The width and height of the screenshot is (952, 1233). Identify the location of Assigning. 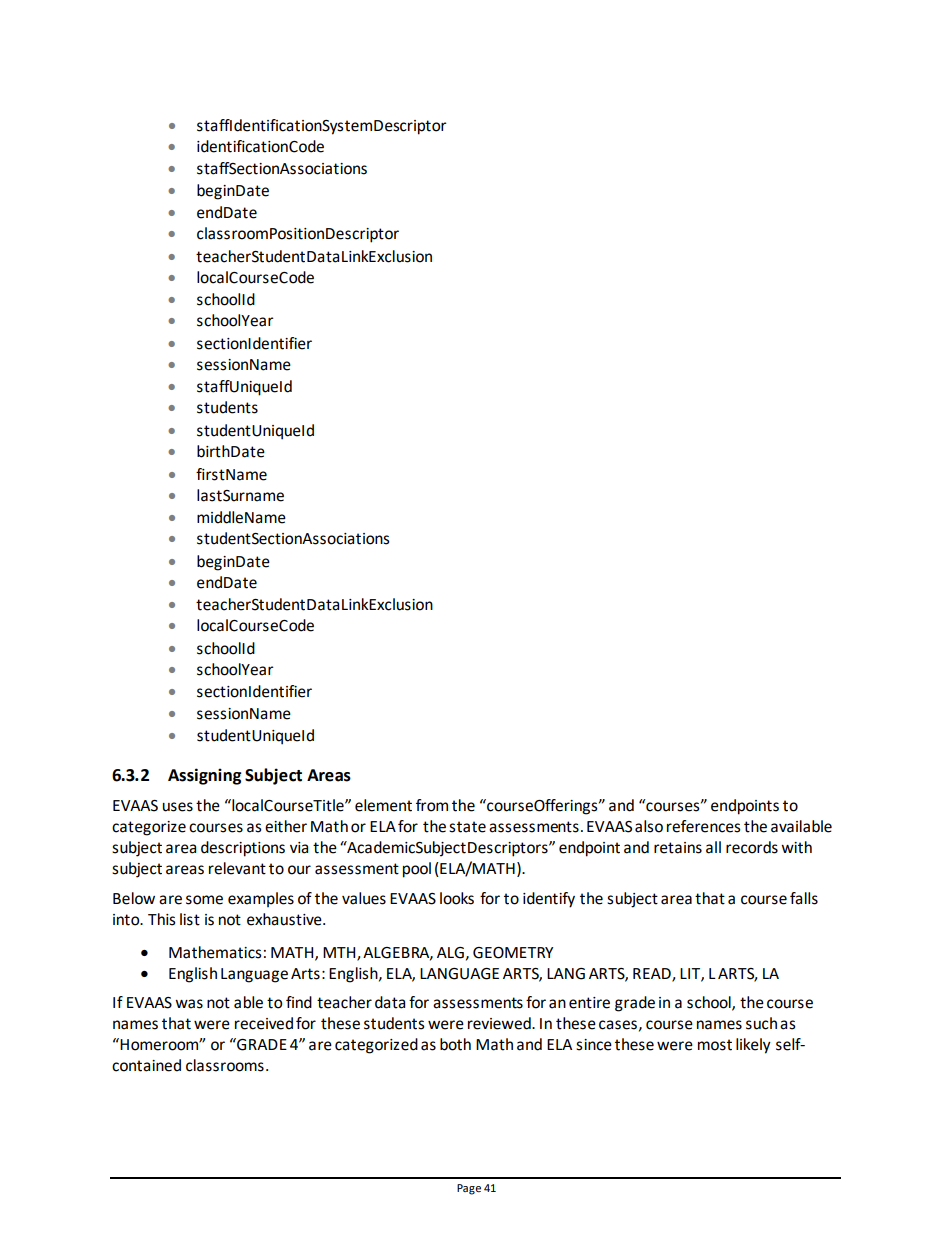
(205, 776).
